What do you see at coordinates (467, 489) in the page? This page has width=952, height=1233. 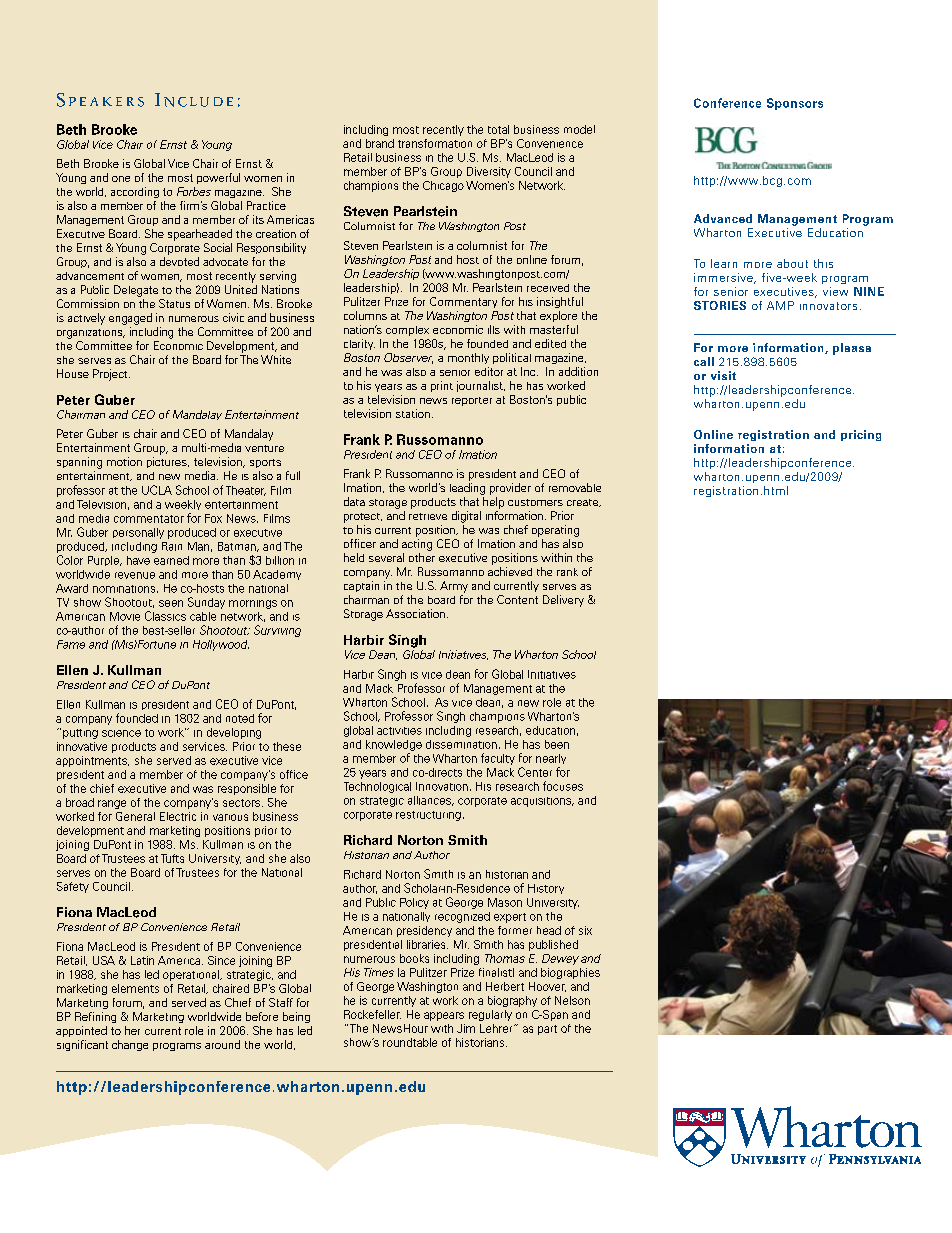 I see `leading` at bounding box center [467, 489].
